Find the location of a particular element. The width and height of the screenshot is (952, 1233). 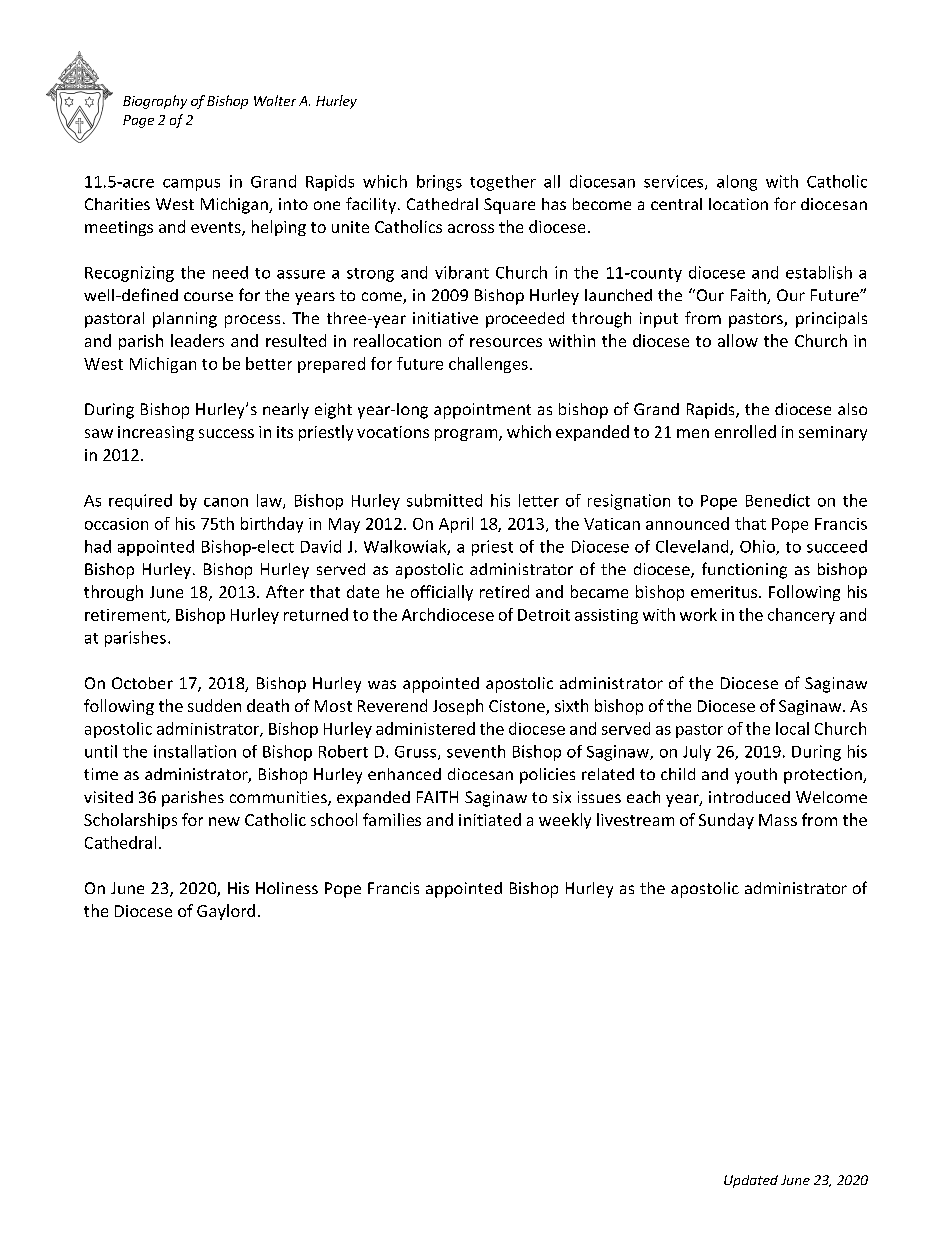

challenges is located at coordinates (488, 365).
